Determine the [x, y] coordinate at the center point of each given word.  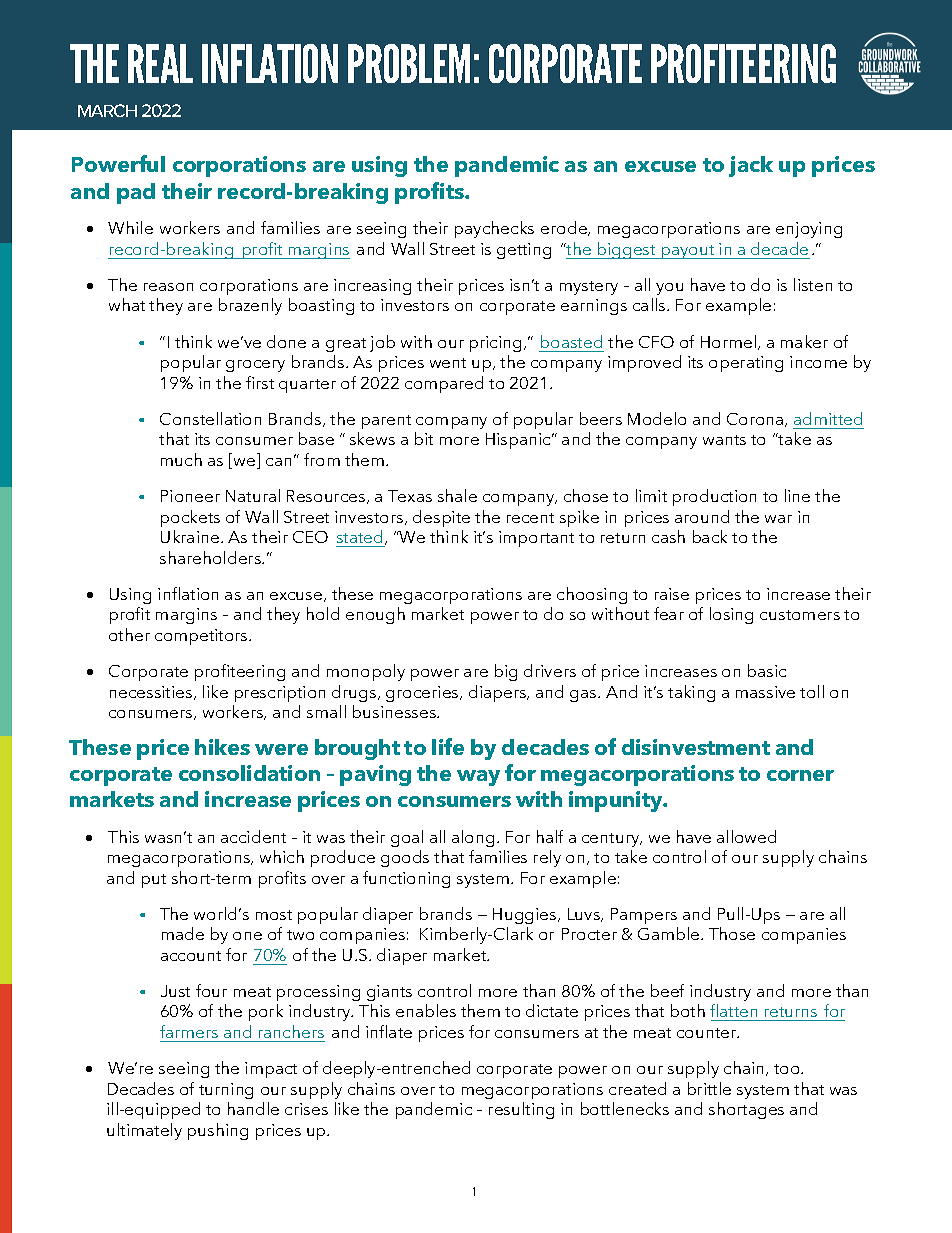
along [473, 838]
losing [731, 615]
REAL [160, 63]
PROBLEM [409, 63]
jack [751, 166]
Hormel [730, 342]
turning [226, 1091]
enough [375, 615]
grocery [255, 366]
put [154, 881]
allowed [746, 836]
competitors [202, 637]
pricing [495, 344]
